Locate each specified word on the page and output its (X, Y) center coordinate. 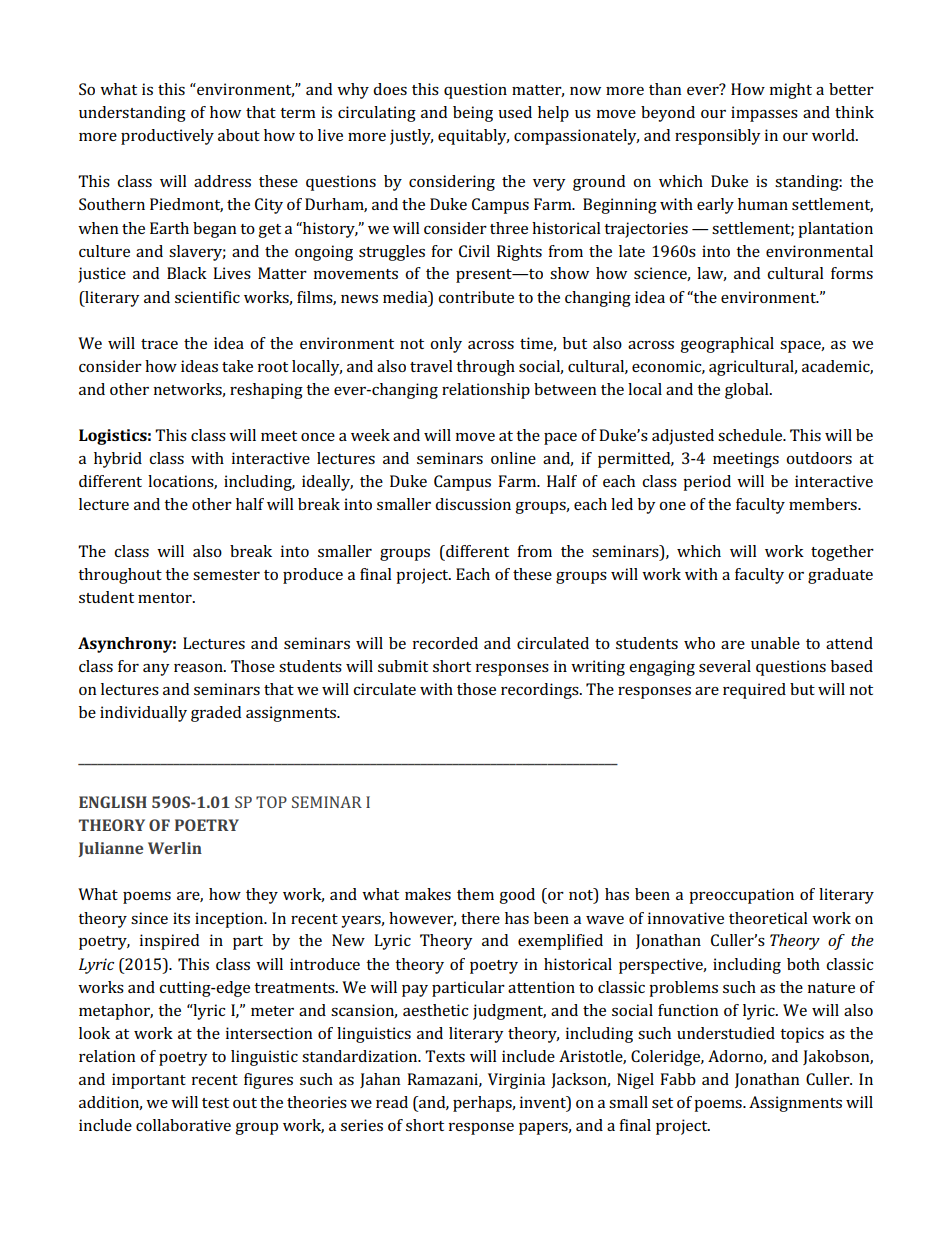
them (475, 894)
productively (167, 137)
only (446, 345)
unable (775, 643)
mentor (166, 598)
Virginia (516, 1081)
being (473, 114)
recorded (445, 643)
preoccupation (741, 896)
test (215, 1103)
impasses (764, 114)
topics (802, 1035)
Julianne (110, 849)
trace (159, 344)
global (748, 391)
